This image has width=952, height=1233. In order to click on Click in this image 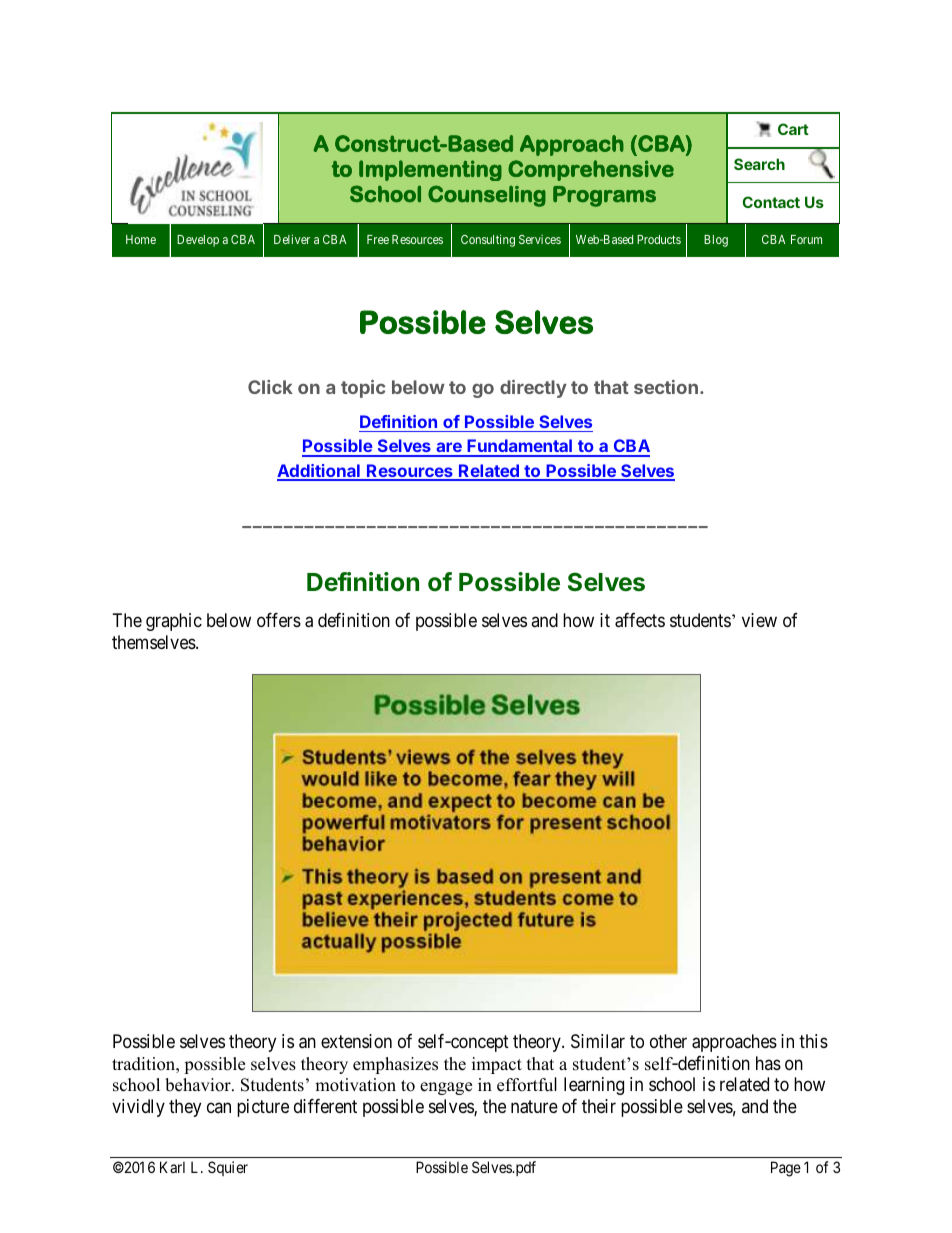, I will do `click(270, 387)`.
